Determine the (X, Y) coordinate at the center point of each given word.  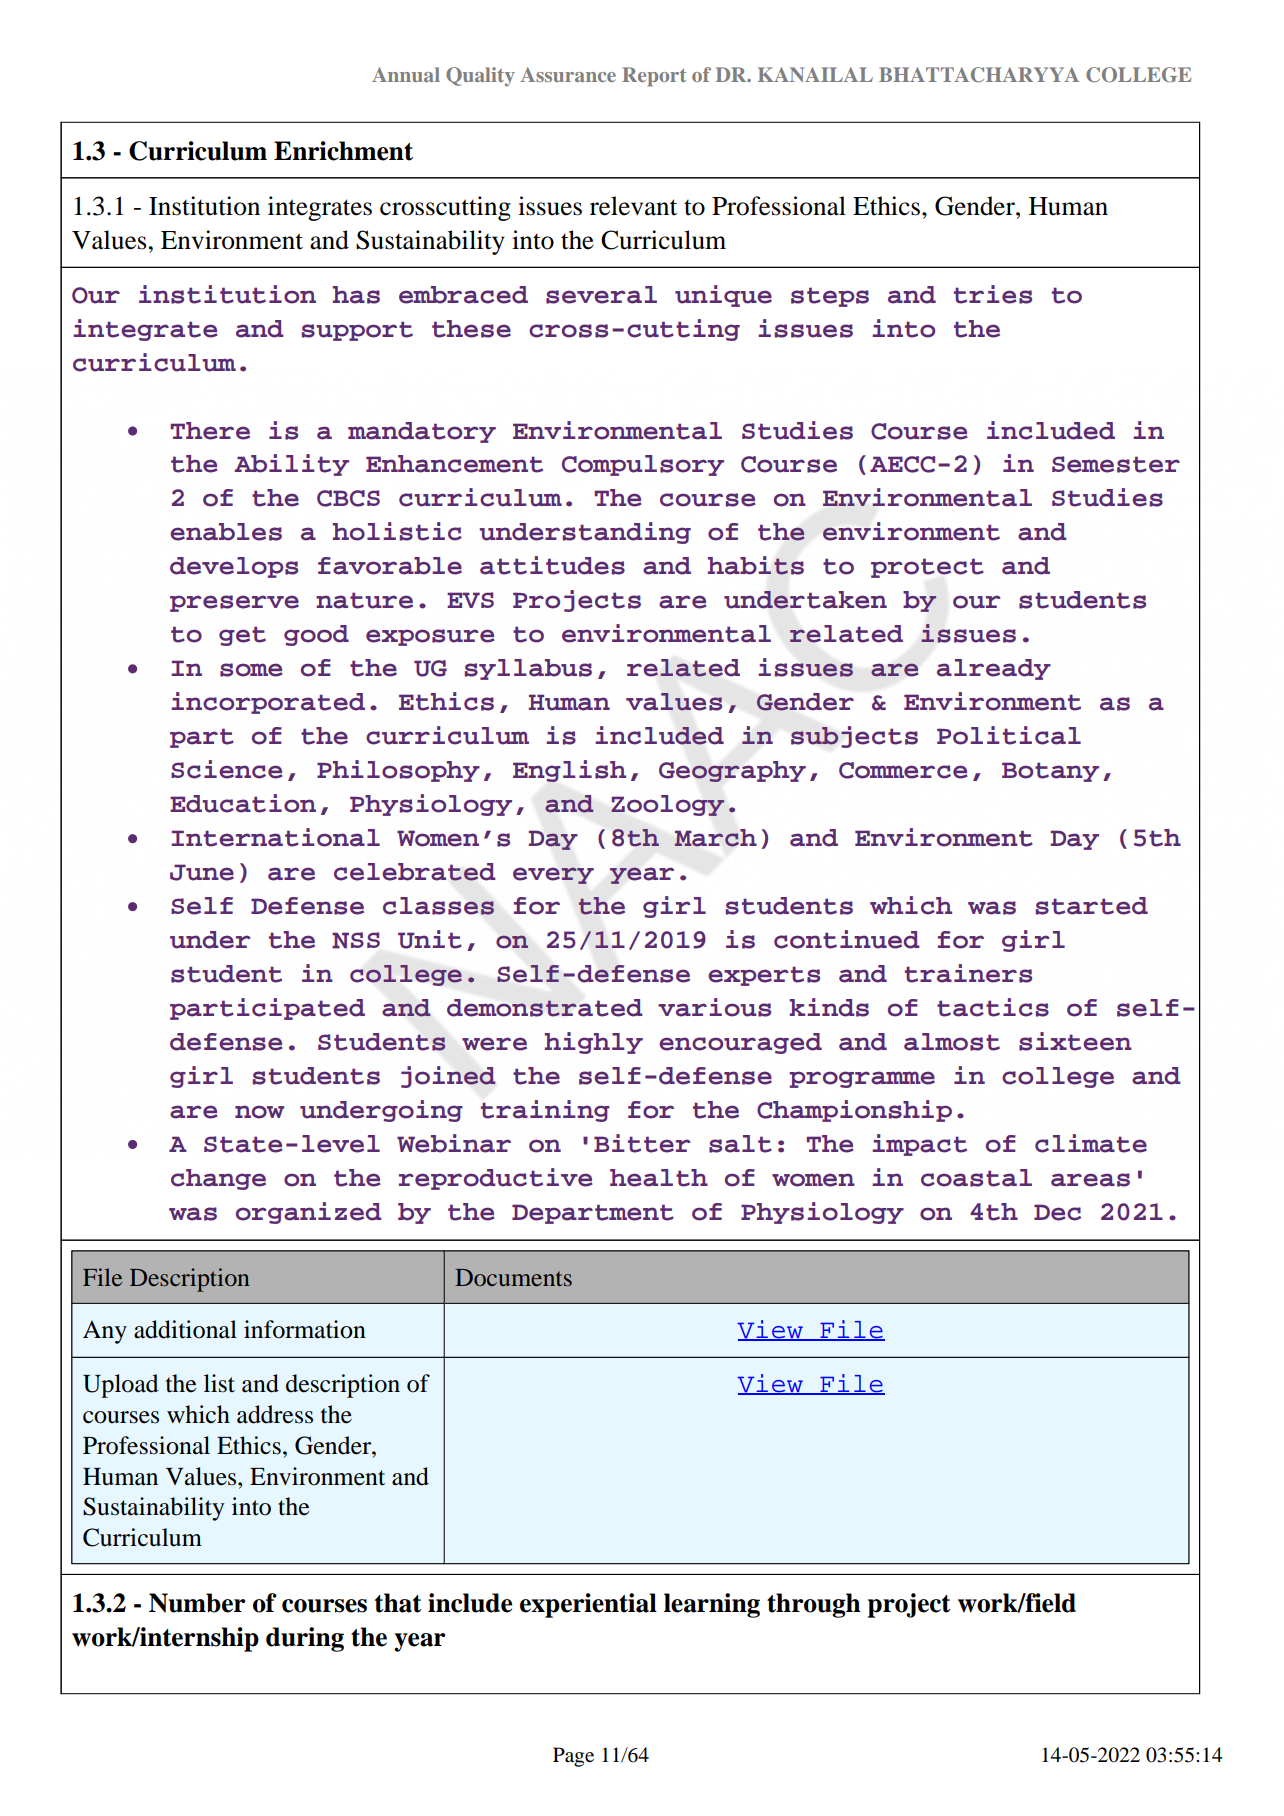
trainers (968, 973)
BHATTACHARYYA (979, 75)
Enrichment (343, 151)
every (553, 875)
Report (654, 77)
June (202, 872)
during (305, 1639)
